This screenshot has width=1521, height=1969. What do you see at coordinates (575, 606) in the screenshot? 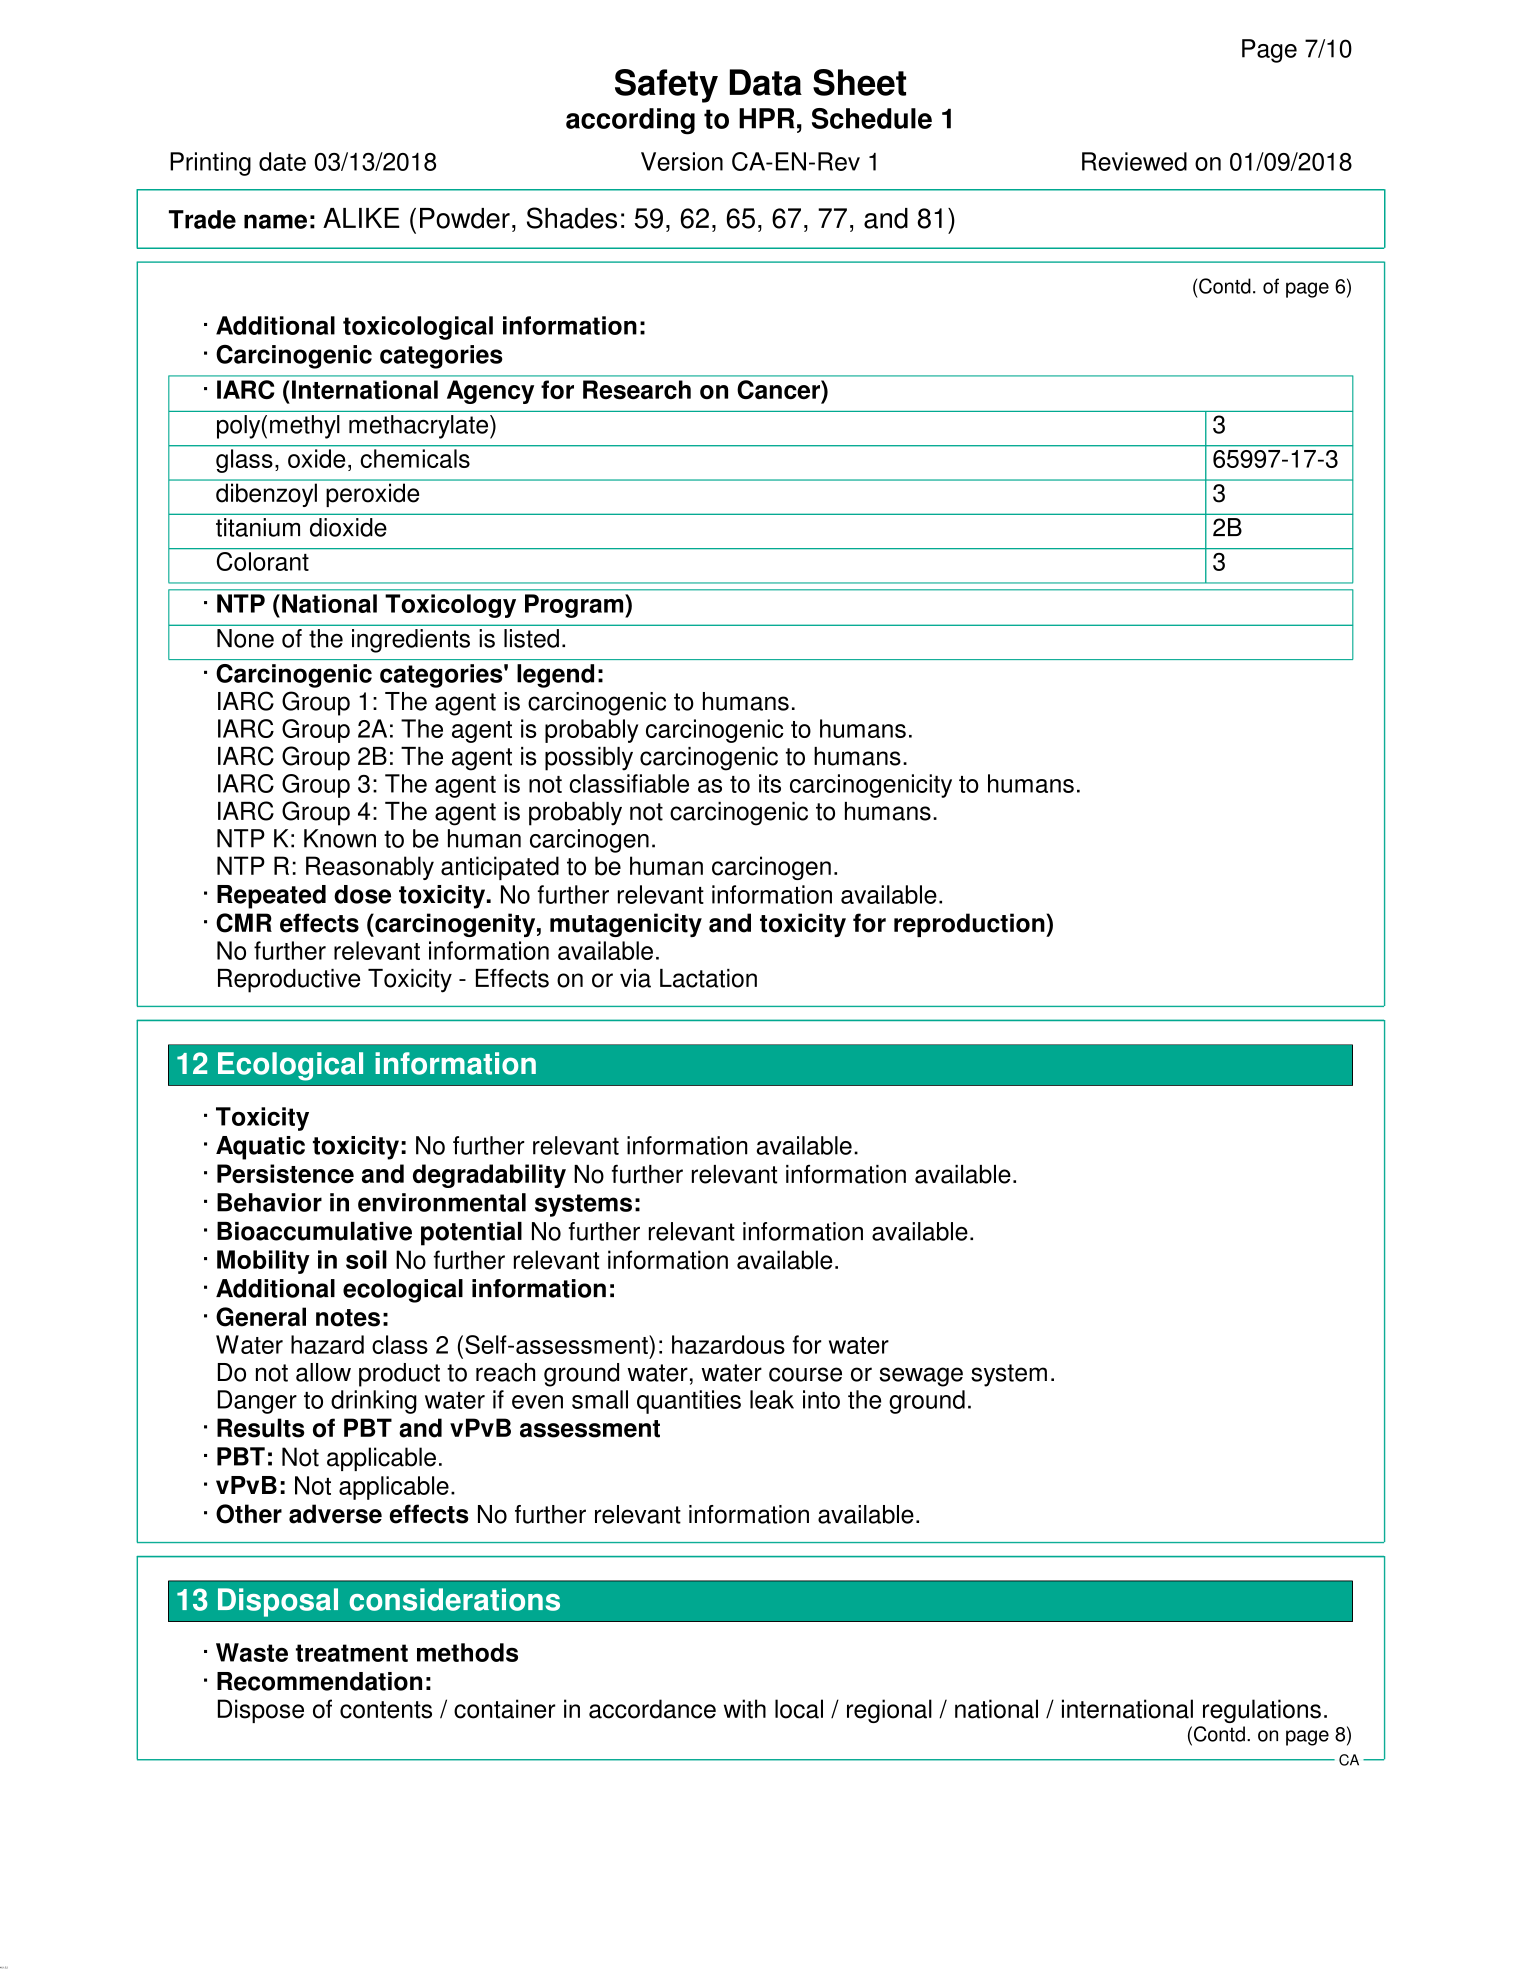
I see `Program` at bounding box center [575, 606].
